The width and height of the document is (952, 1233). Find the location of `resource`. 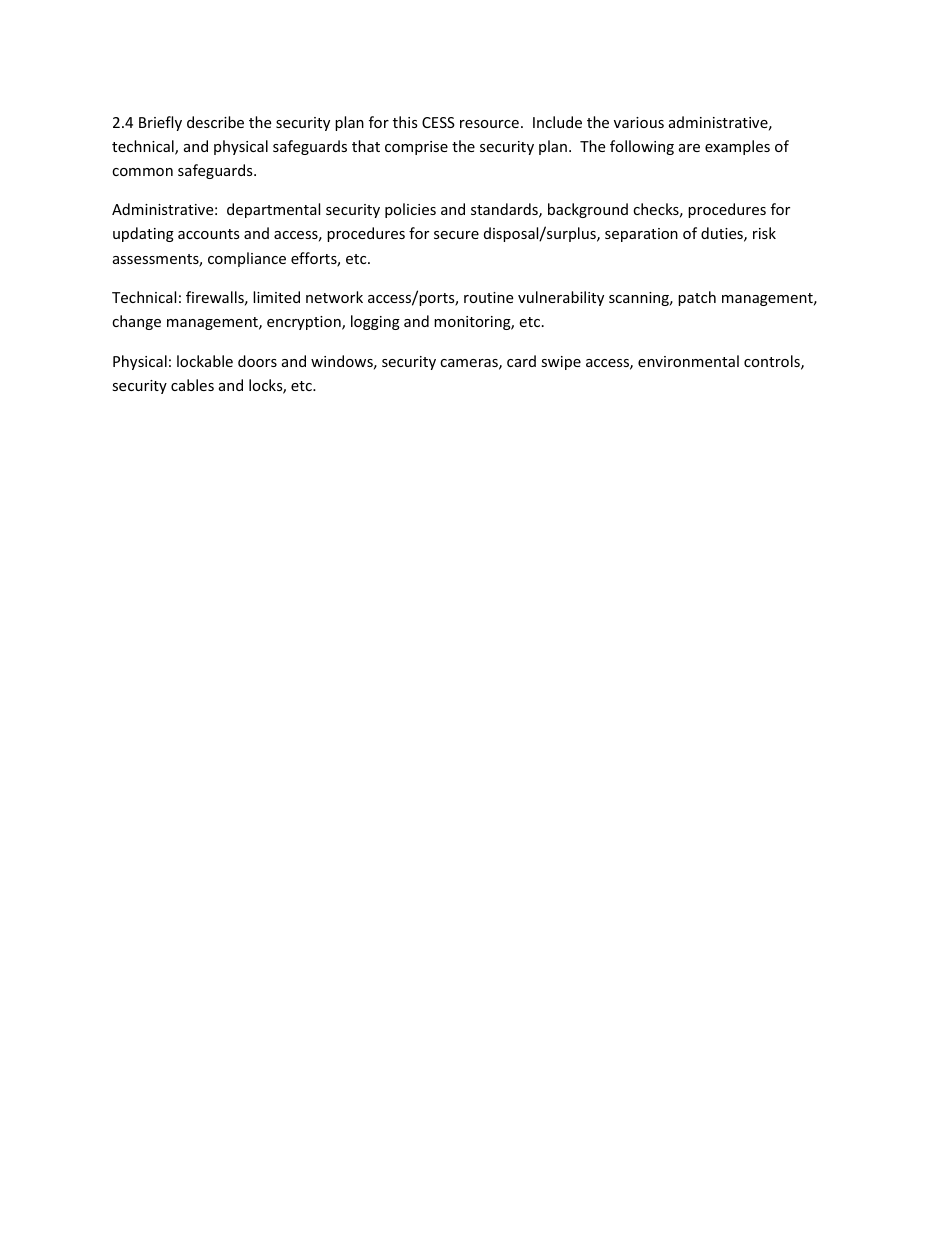

resource is located at coordinates (489, 124).
